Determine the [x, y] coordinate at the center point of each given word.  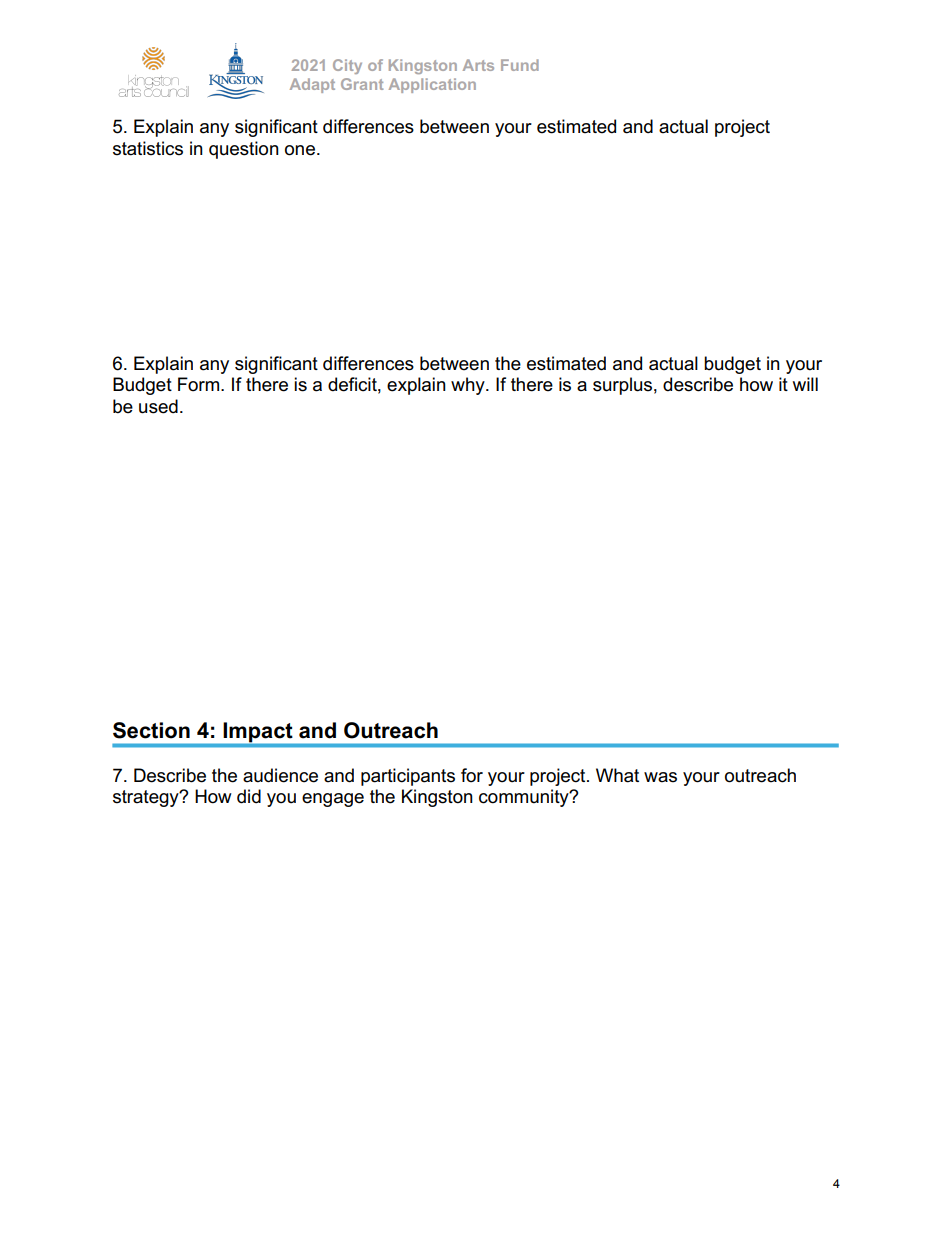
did [249, 796]
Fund [520, 65]
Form [200, 384]
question [244, 150]
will [805, 384]
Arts [478, 65]
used [158, 406]
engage [333, 800]
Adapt [312, 85]
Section [151, 730]
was [660, 777]
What [617, 775]
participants [408, 777]
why [469, 386]
